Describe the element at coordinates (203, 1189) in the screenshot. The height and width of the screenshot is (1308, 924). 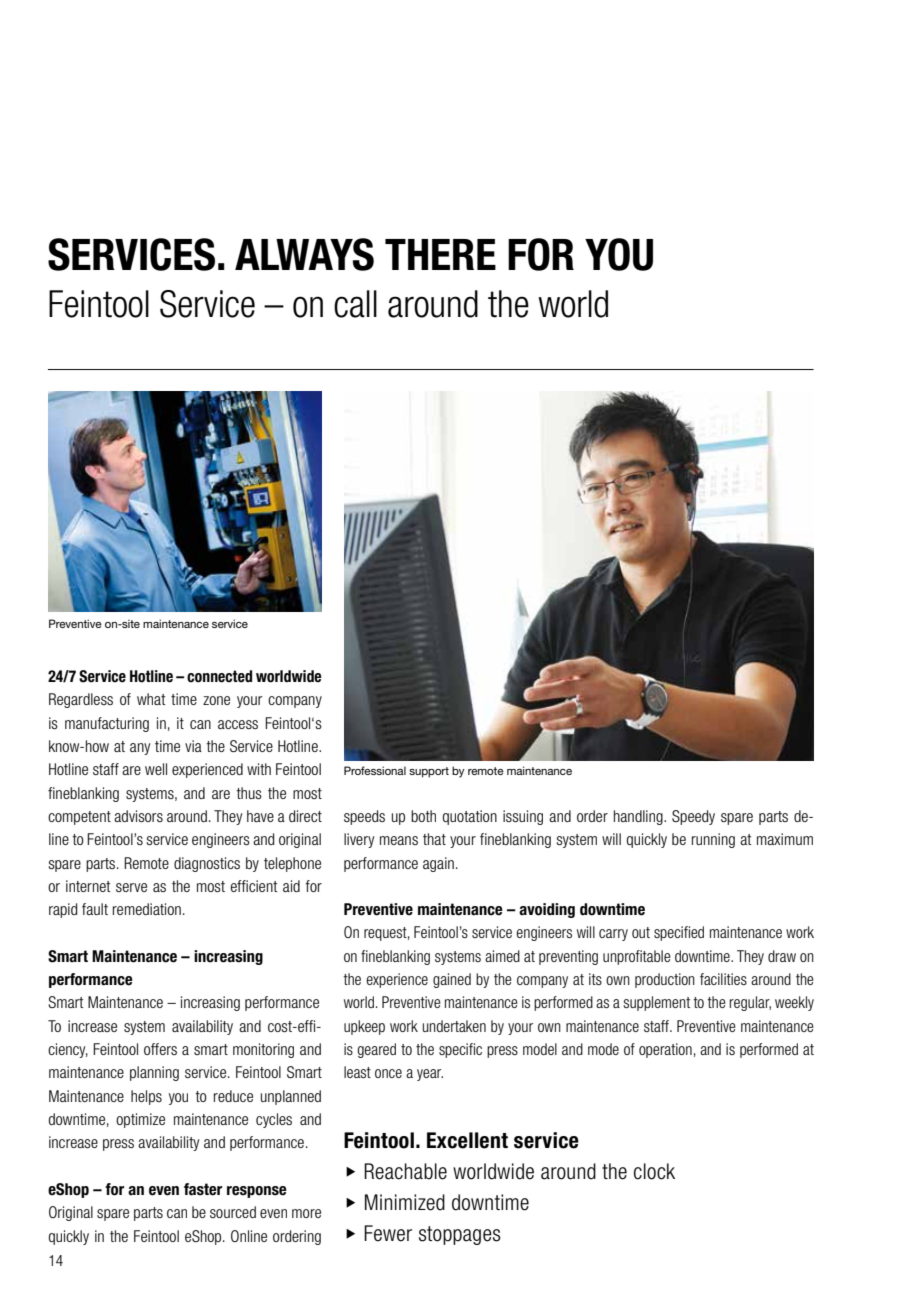
I see `faster` at that location.
